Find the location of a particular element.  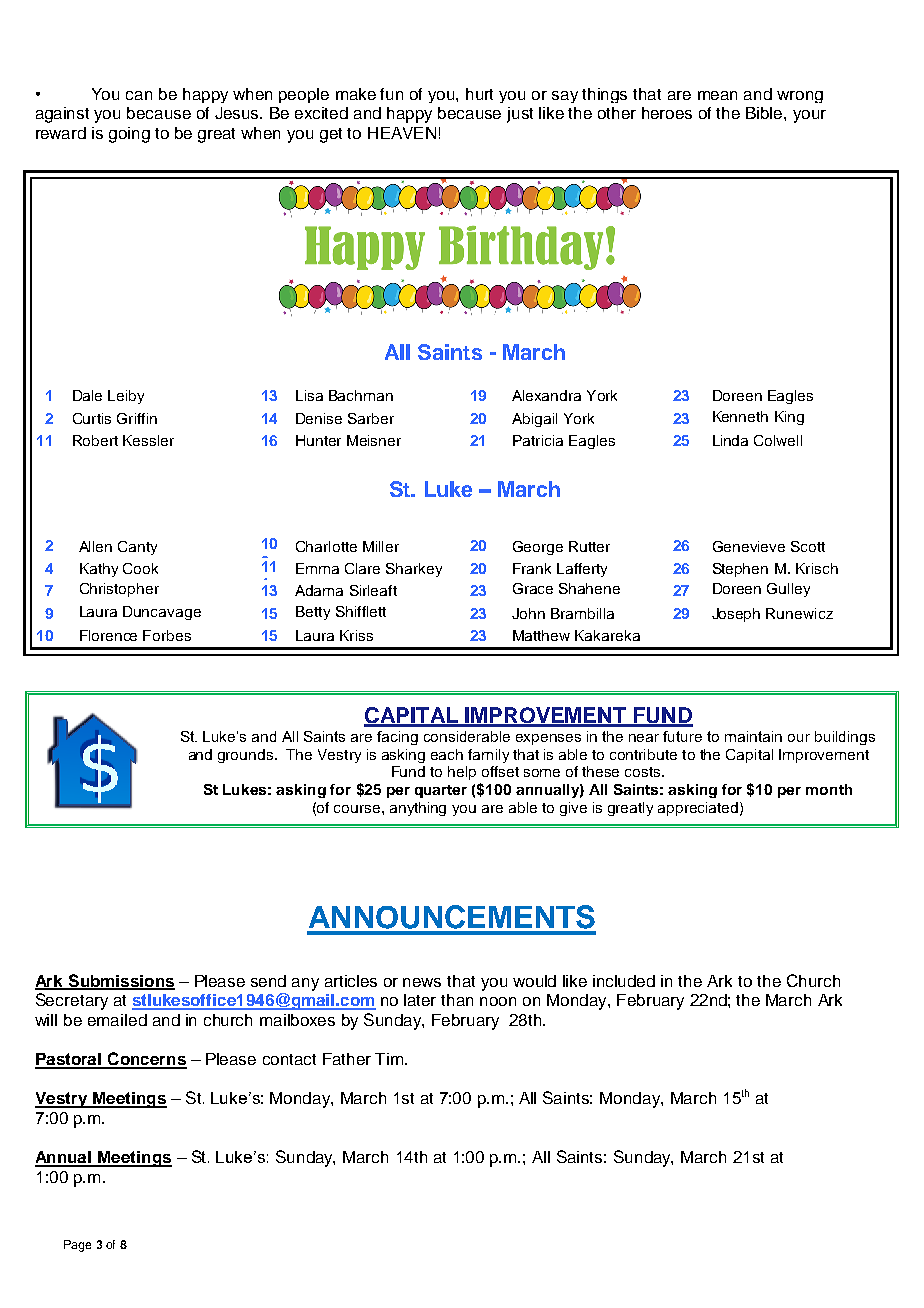

going is located at coordinates (129, 135).
